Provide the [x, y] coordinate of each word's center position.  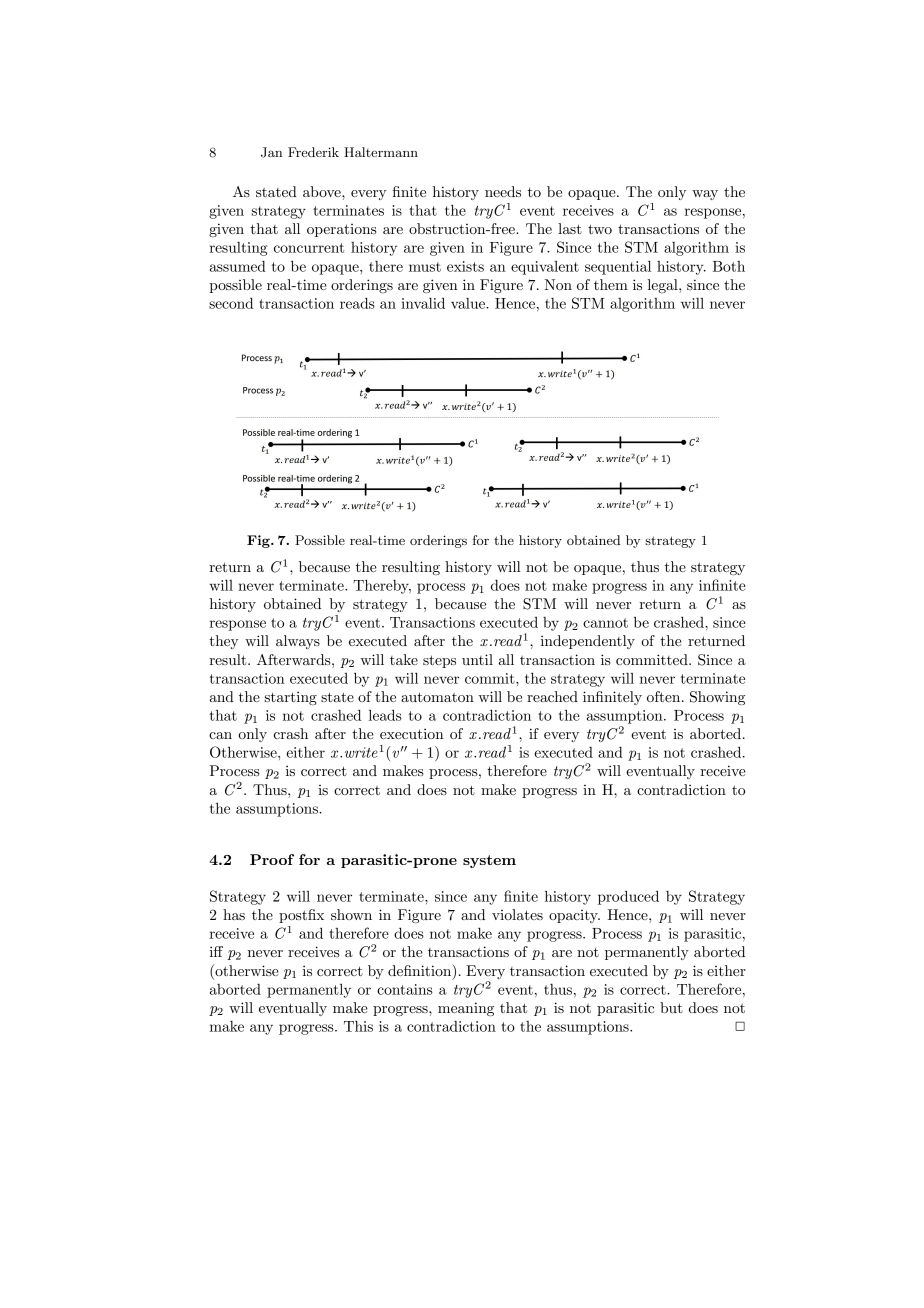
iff [216, 951]
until [477, 659]
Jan [271, 152]
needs [503, 191]
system [489, 861]
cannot [605, 623]
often [665, 696]
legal [664, 286]
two [600, 229]
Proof [272, 859]
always [298, 642]
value [469, 303]
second [231, 303]
